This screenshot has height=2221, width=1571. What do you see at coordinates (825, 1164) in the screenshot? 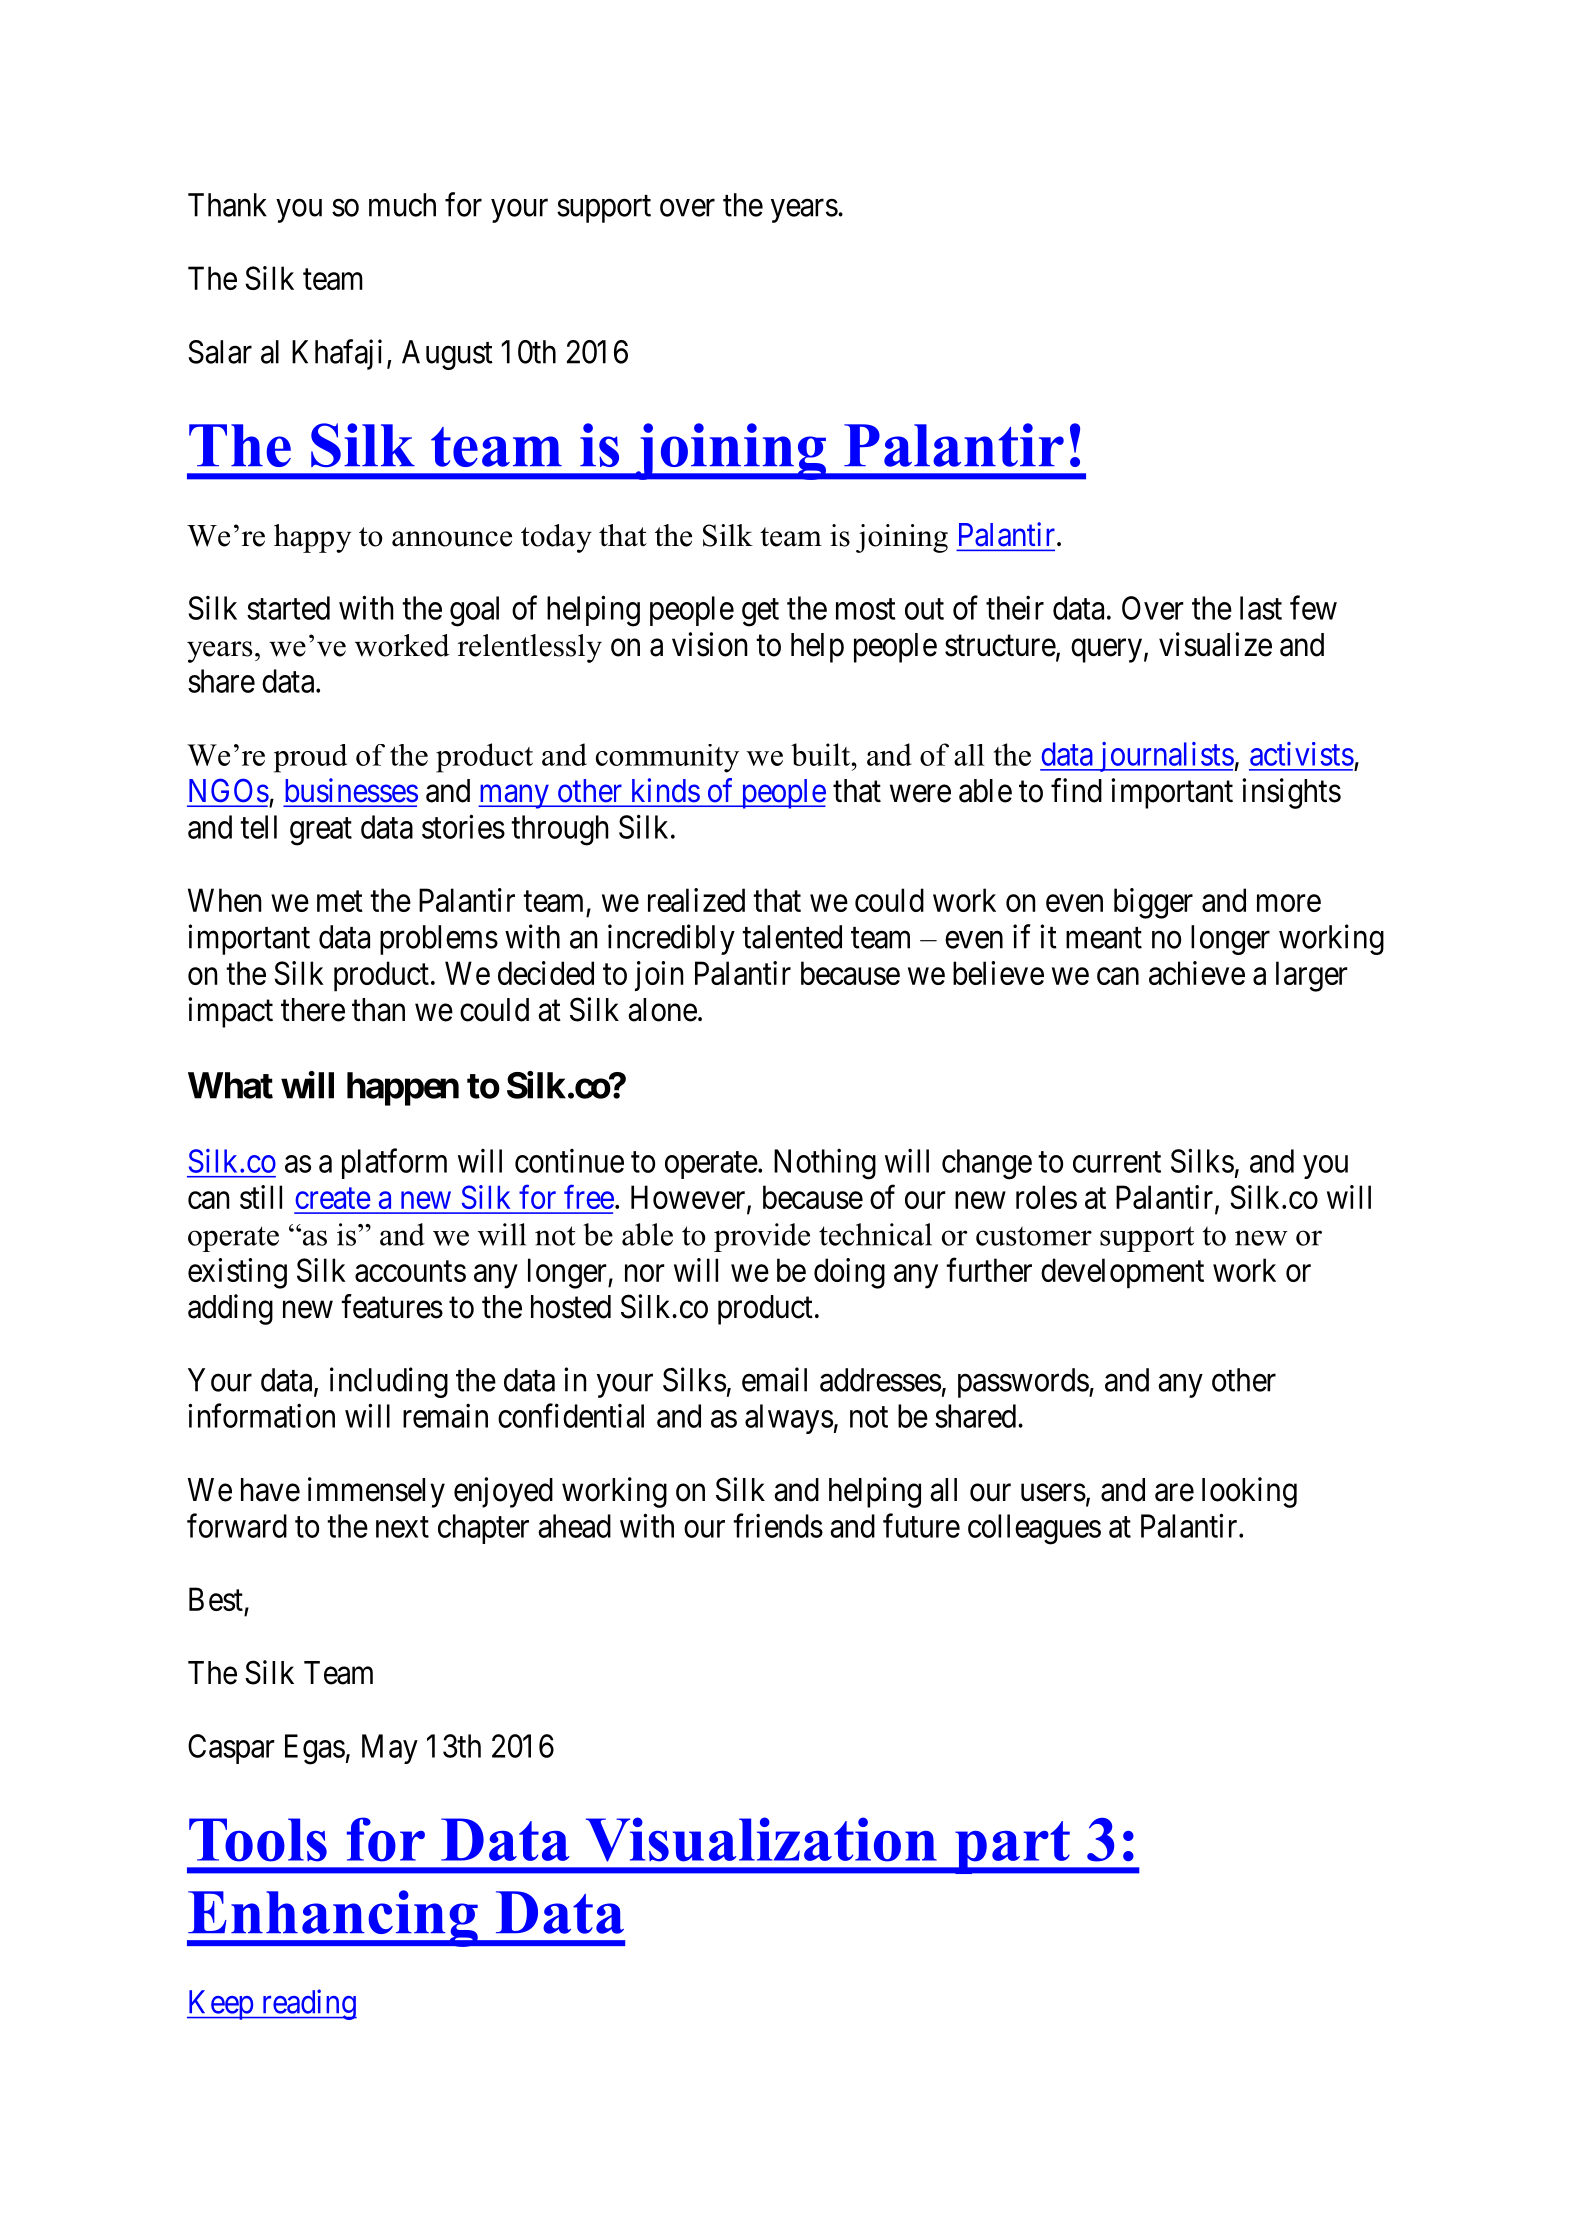
I see `Nothing` at bounding box center [825, 1164].
